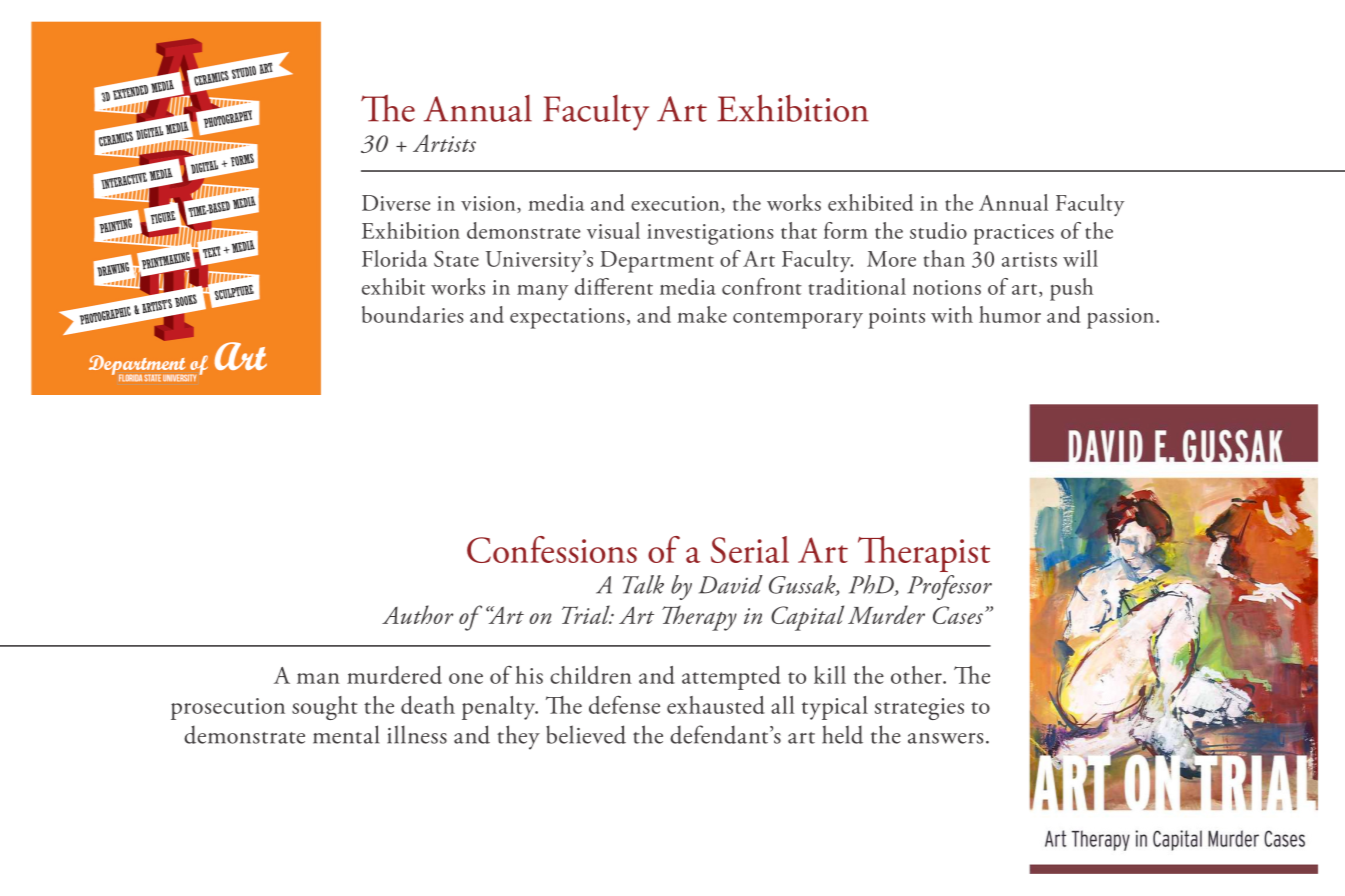 The width and height of the document is (1345, 896). Describe the element at coordinates (1010, 314) in the document. I see `humor` at that location.
